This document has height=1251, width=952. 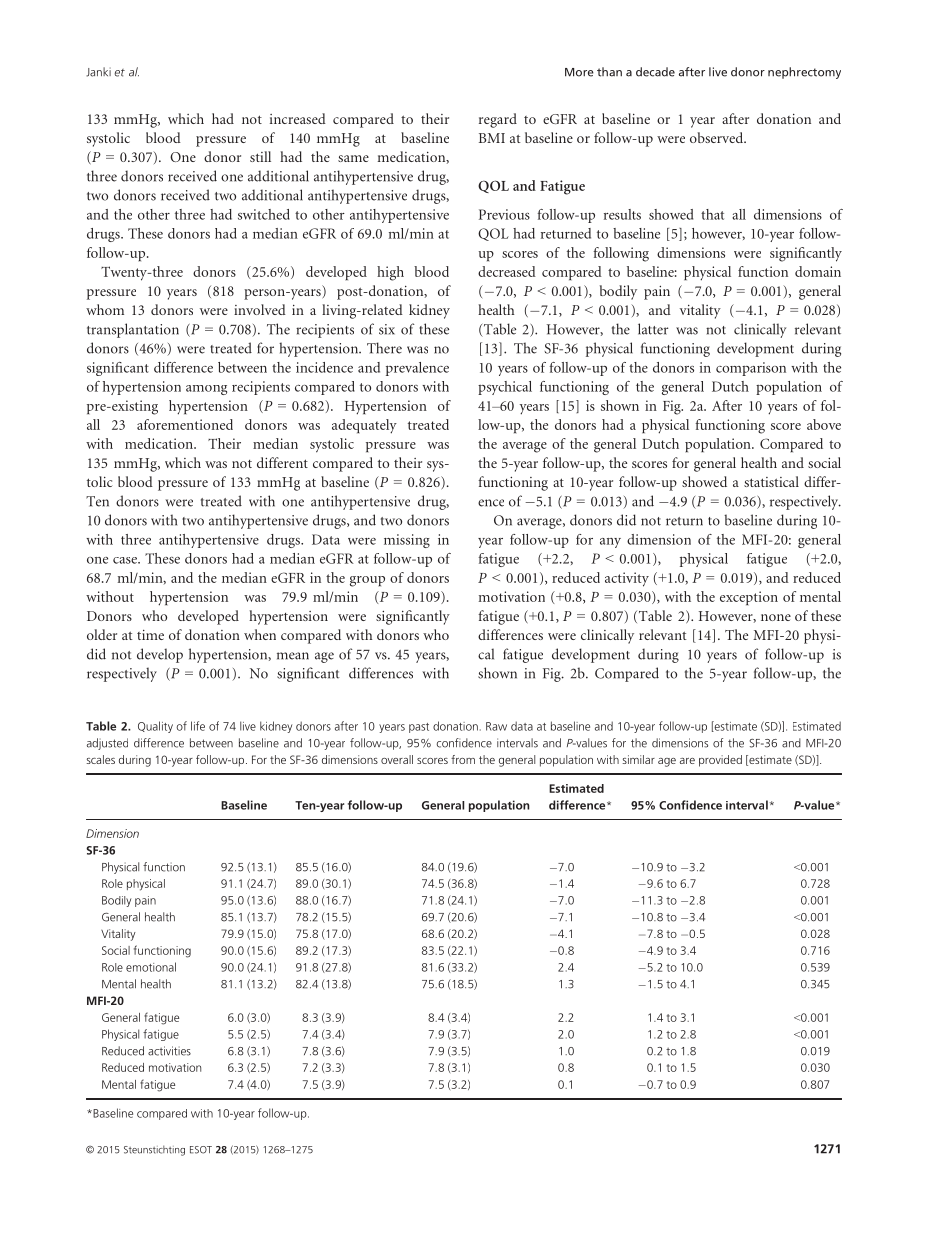 What do you see at coordinates (387, 329) in the document?
I see `six` at bounding box center [387, 329].
